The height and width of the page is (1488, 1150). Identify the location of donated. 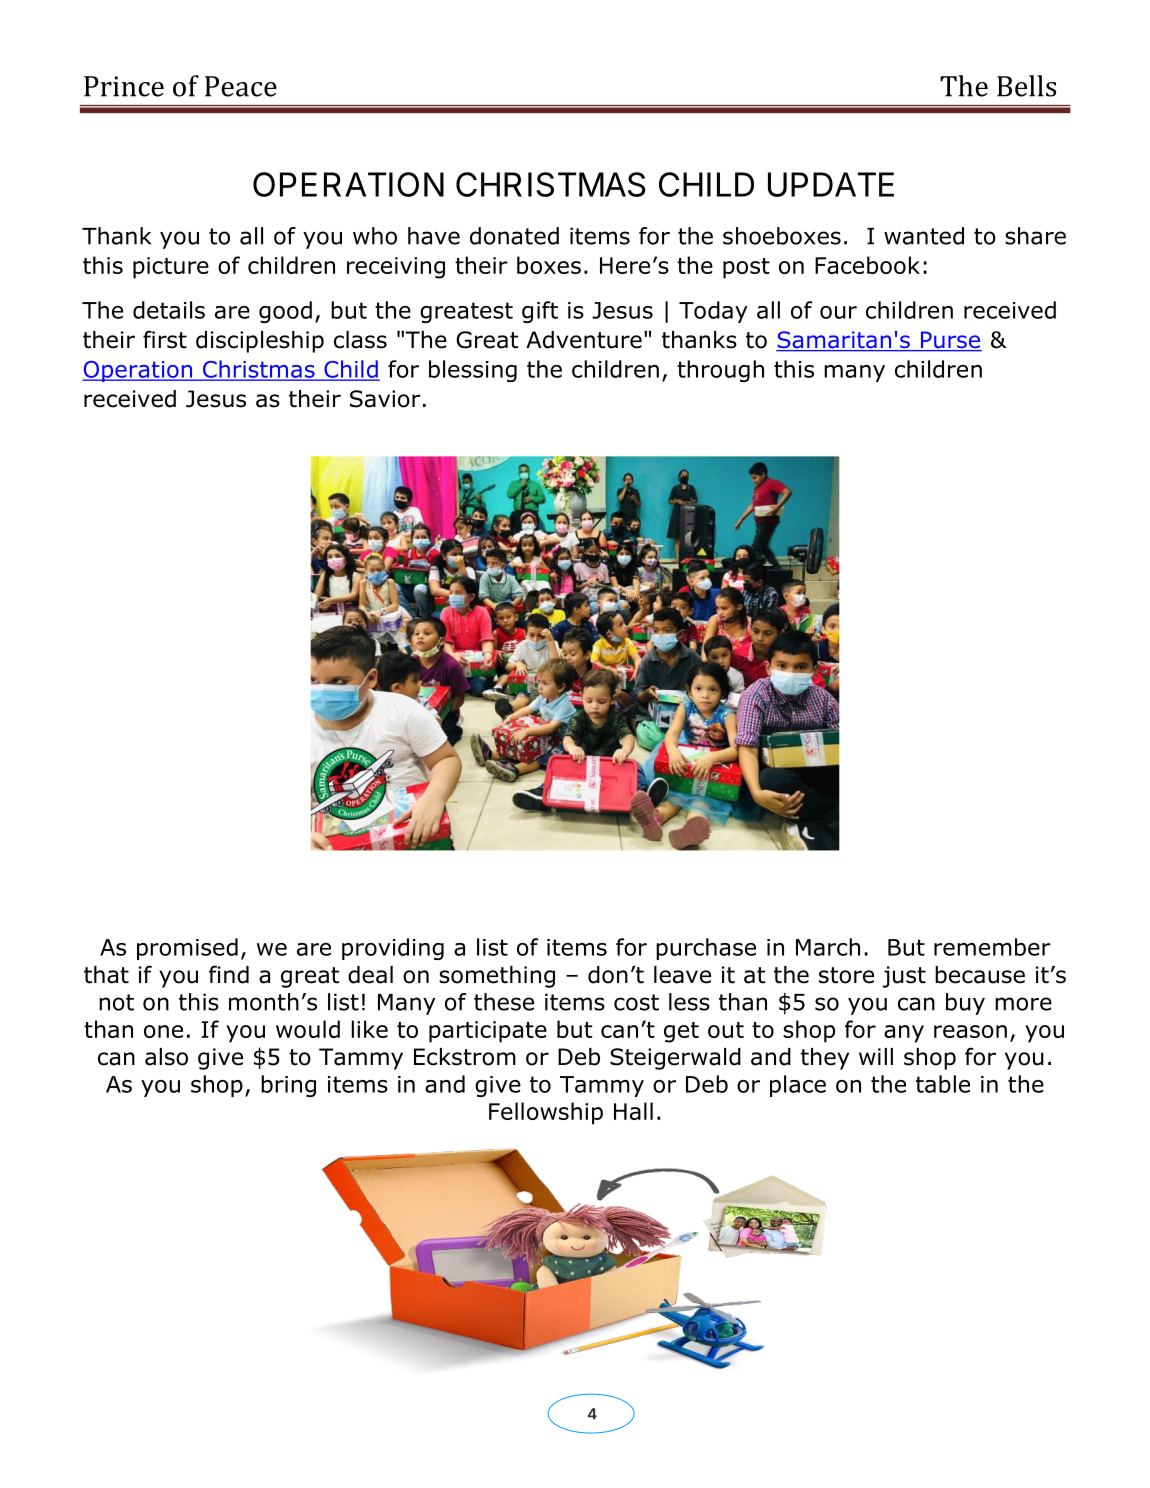
(514, 236).
